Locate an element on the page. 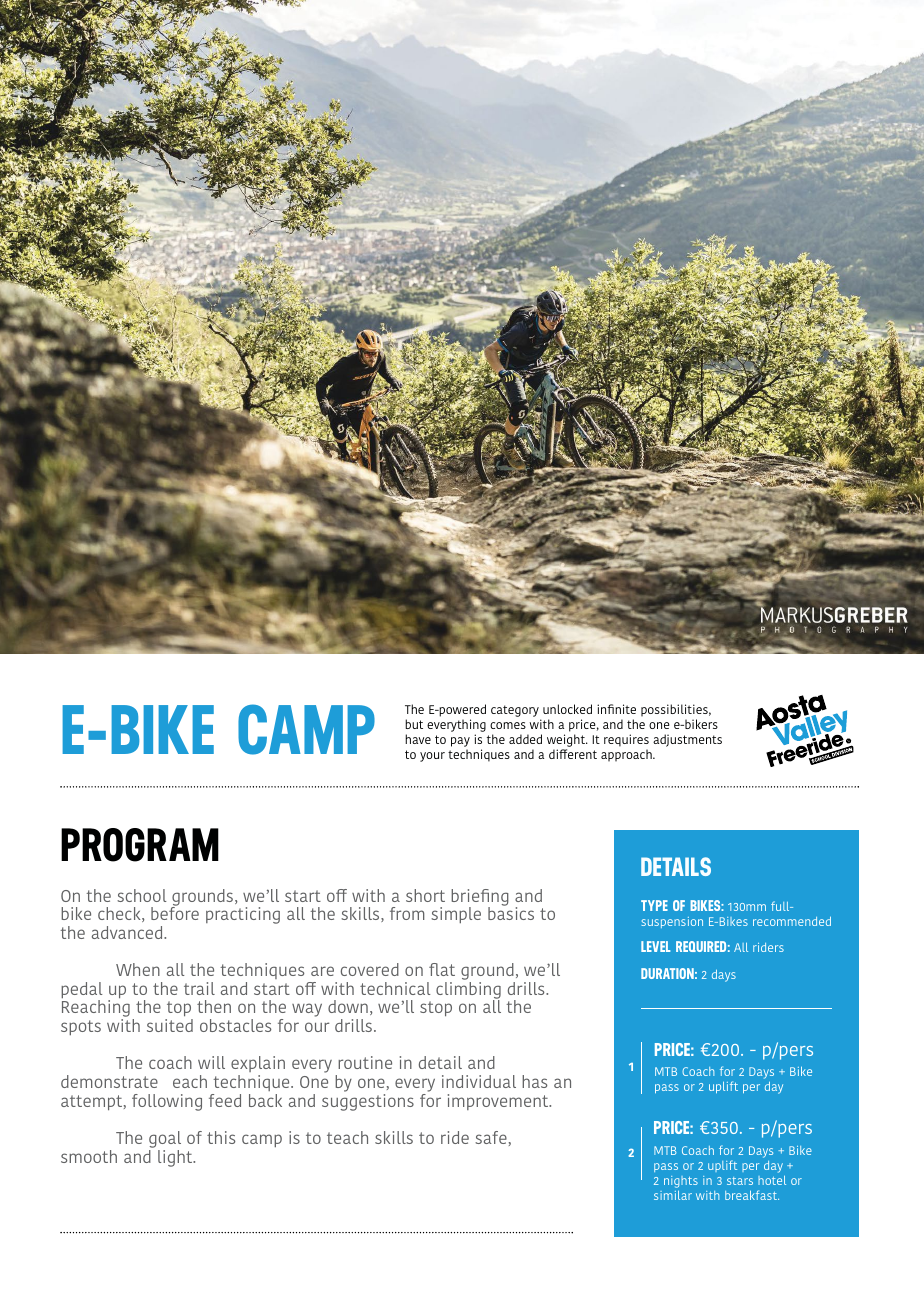 Image resolution: width=924 pixels, height=1308 pixels. short is located at coordinates (425, 895).
